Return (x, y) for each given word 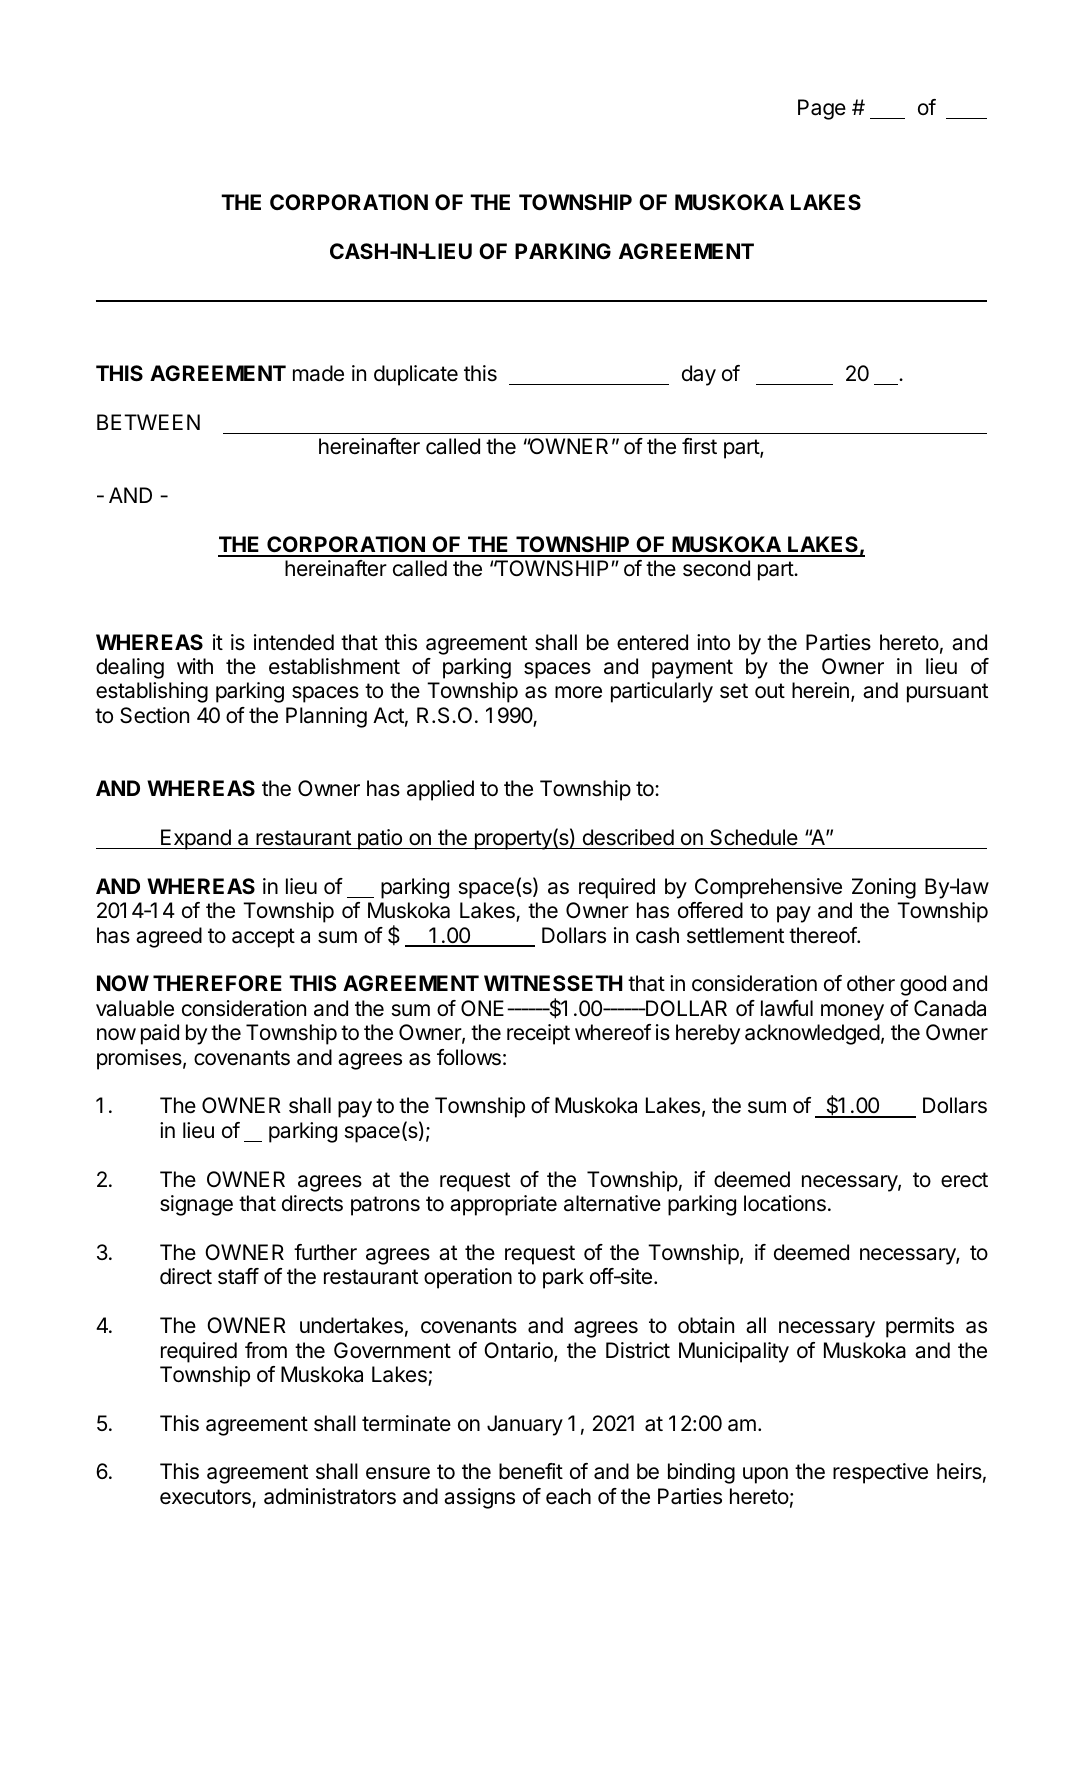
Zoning (884, 888)
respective (880, 1473)
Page (822, 109)
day (699, 375)
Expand (196, 839)
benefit (531, 1471)
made (318, 373)
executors (206, 1498)
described (628, 837)
